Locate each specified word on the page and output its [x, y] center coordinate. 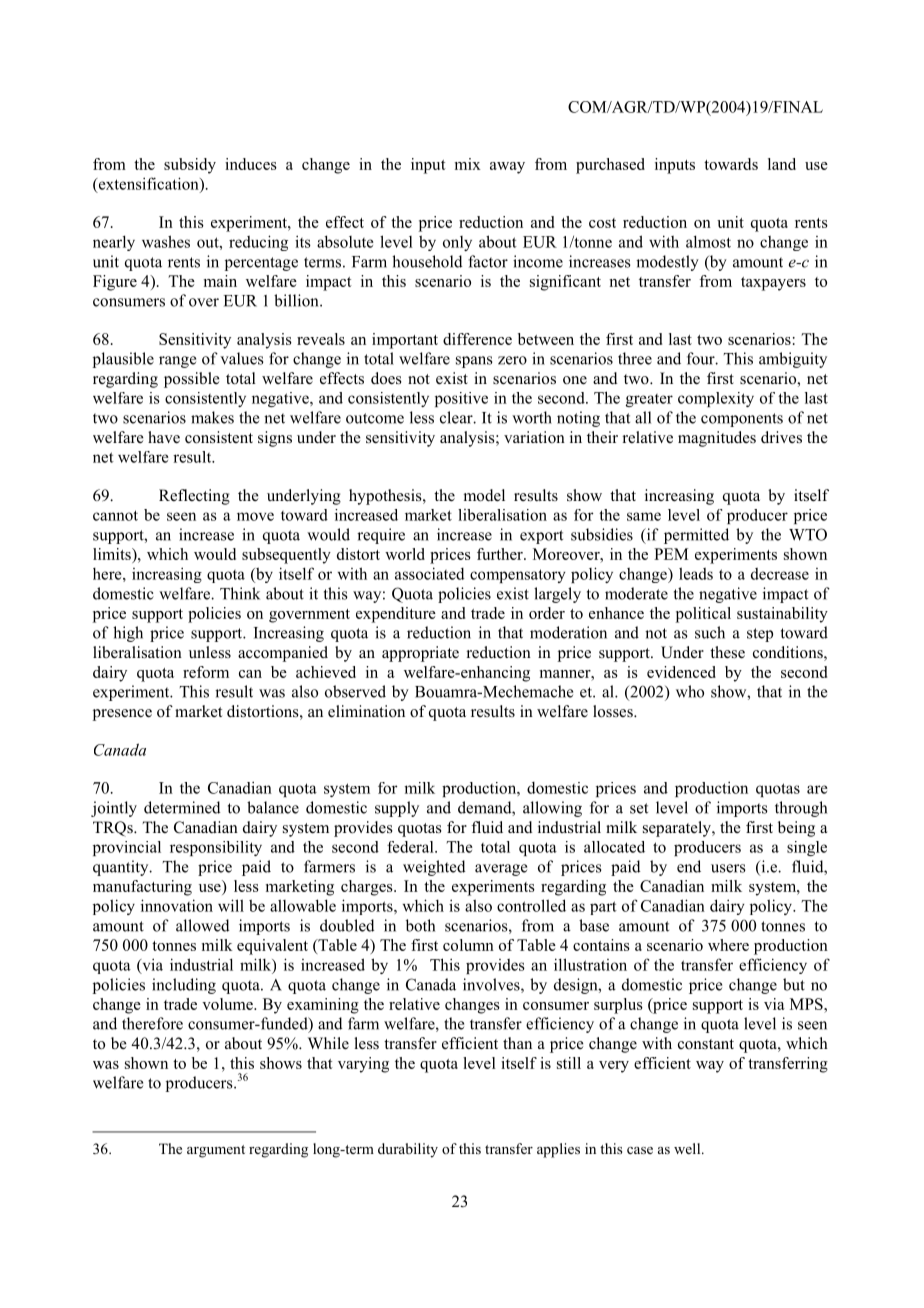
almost [708, 241]
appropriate [420, 654]
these [727, 652]
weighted [434, 868]
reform [206, 672]
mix [468, 164]
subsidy [190, 166]
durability [408, 1150]
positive [461, 399]
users [728, 868]
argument [216, 1151]
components [742, 420]
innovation [177, 905]
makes [212, 417]
